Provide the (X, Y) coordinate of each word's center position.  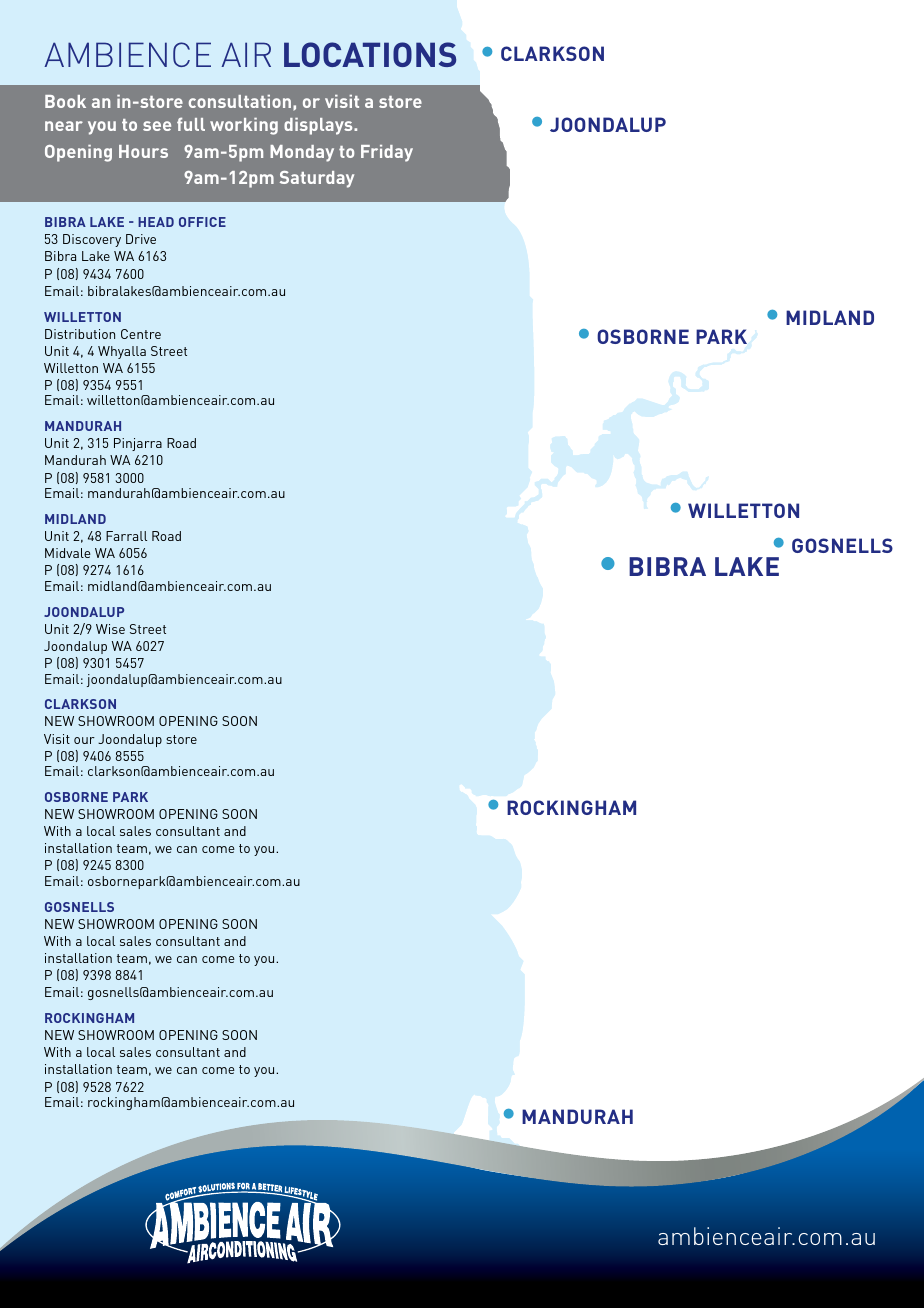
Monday (302, 153)
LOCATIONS (370, 54)
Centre (141, 334)
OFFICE (202, 222)
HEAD (156, 222)
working (244, 126)
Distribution (80, 334)
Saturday (317, 179)
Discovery (92, 240)
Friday (387, 153)
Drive (141, 239)
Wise (110, 629)
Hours (143, 151)
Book (65, 101)
